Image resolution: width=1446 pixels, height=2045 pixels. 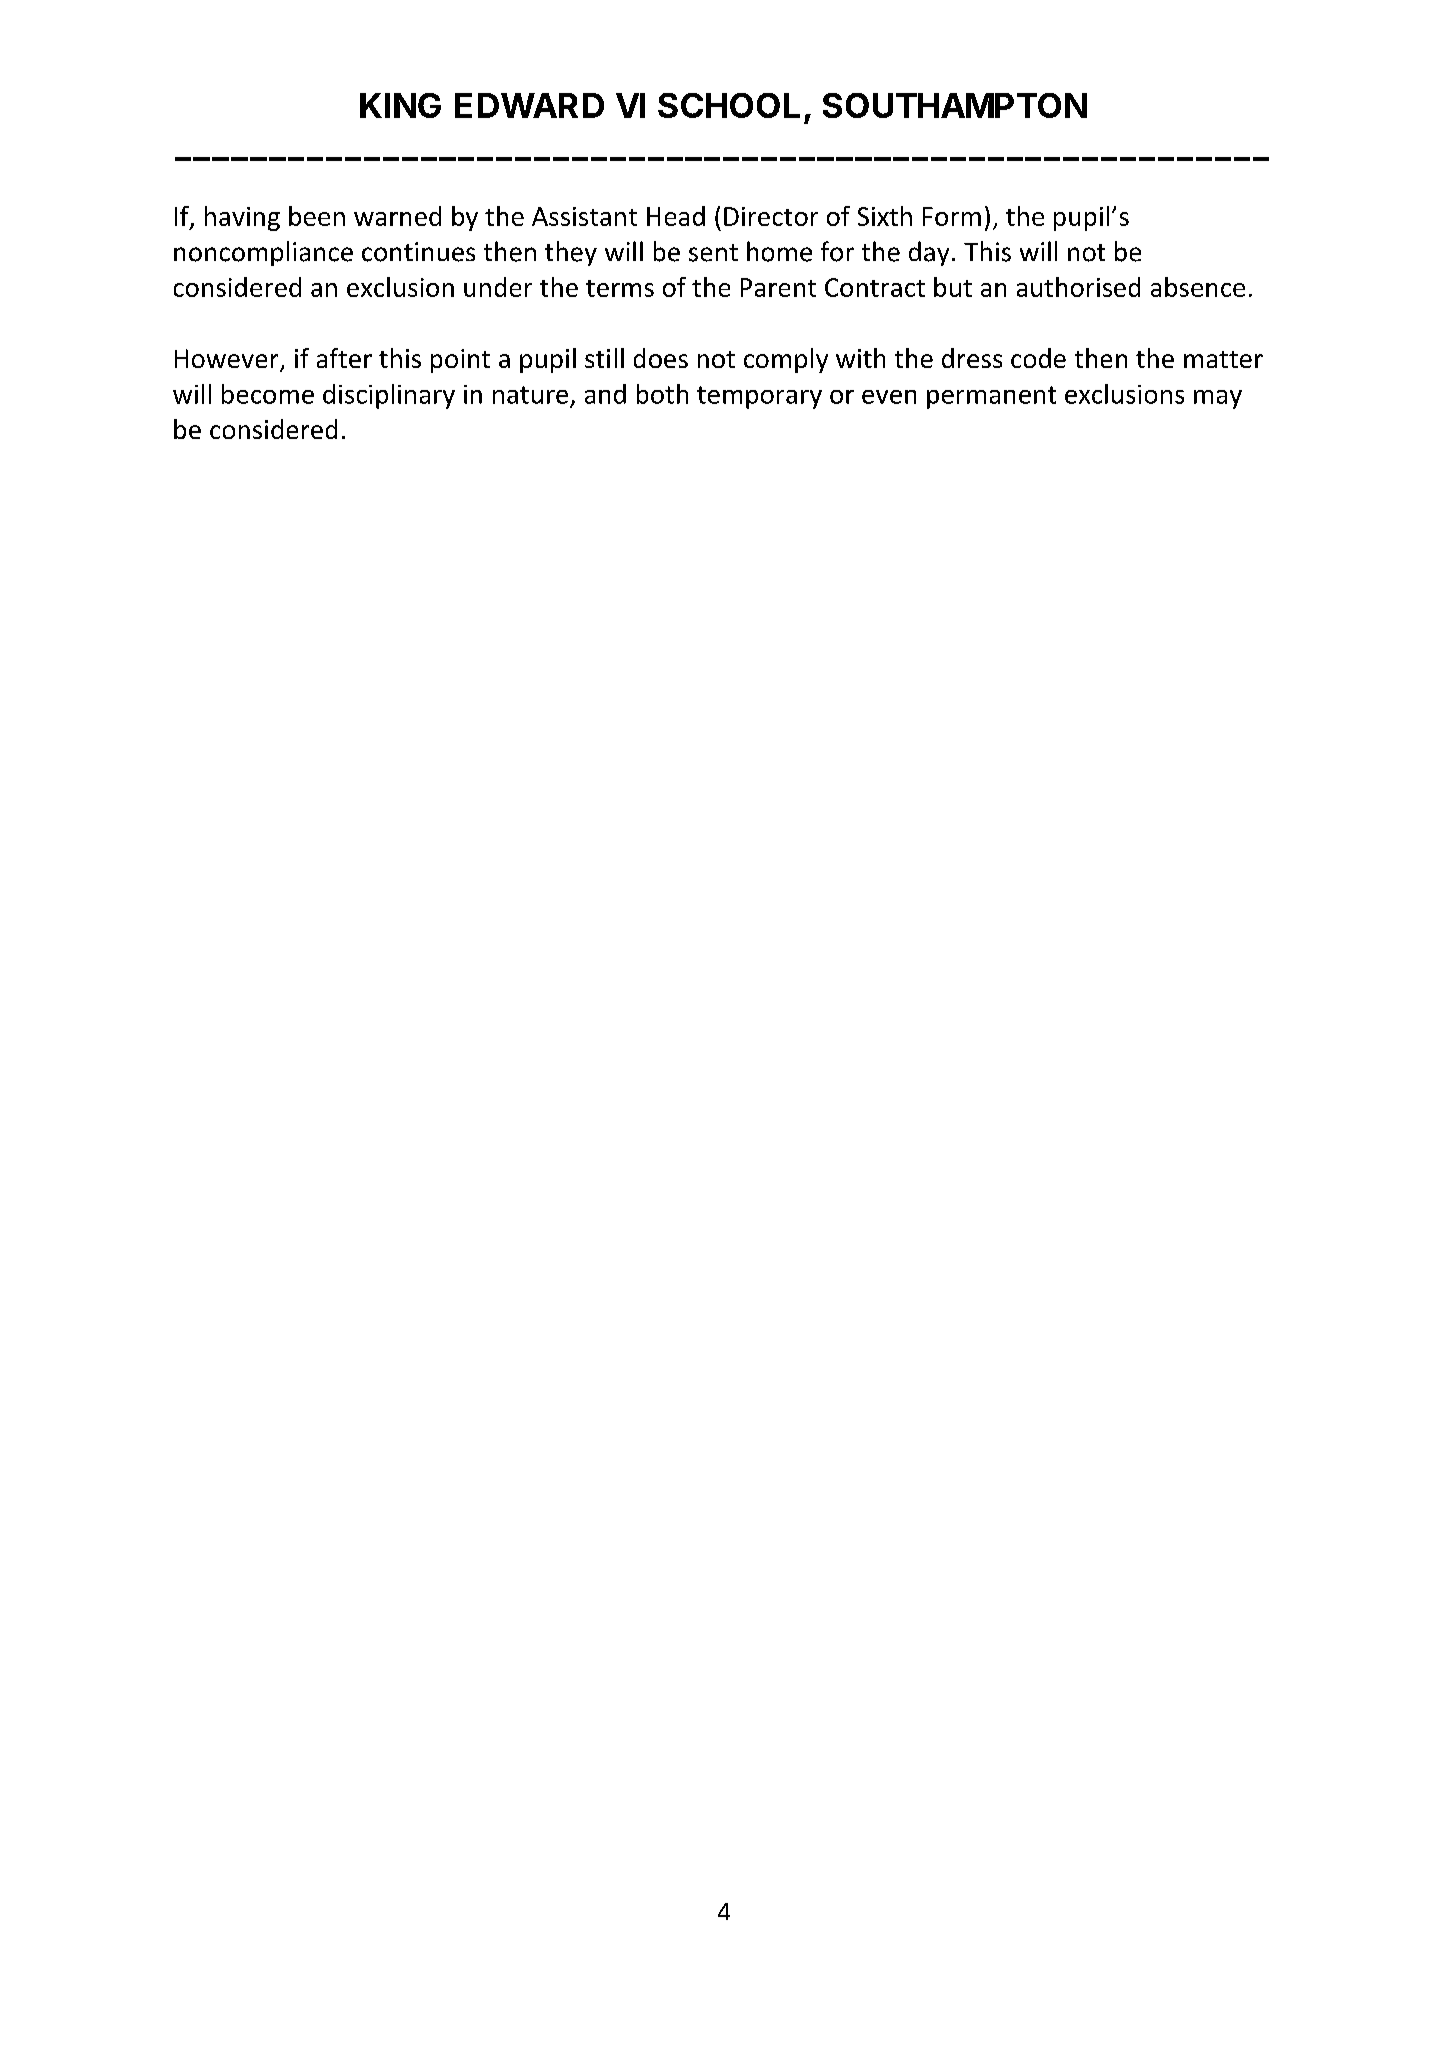 What do you see at coordinates (713, 253) in the screenshot?
I see `sent` at bounding box center [713, 253].
